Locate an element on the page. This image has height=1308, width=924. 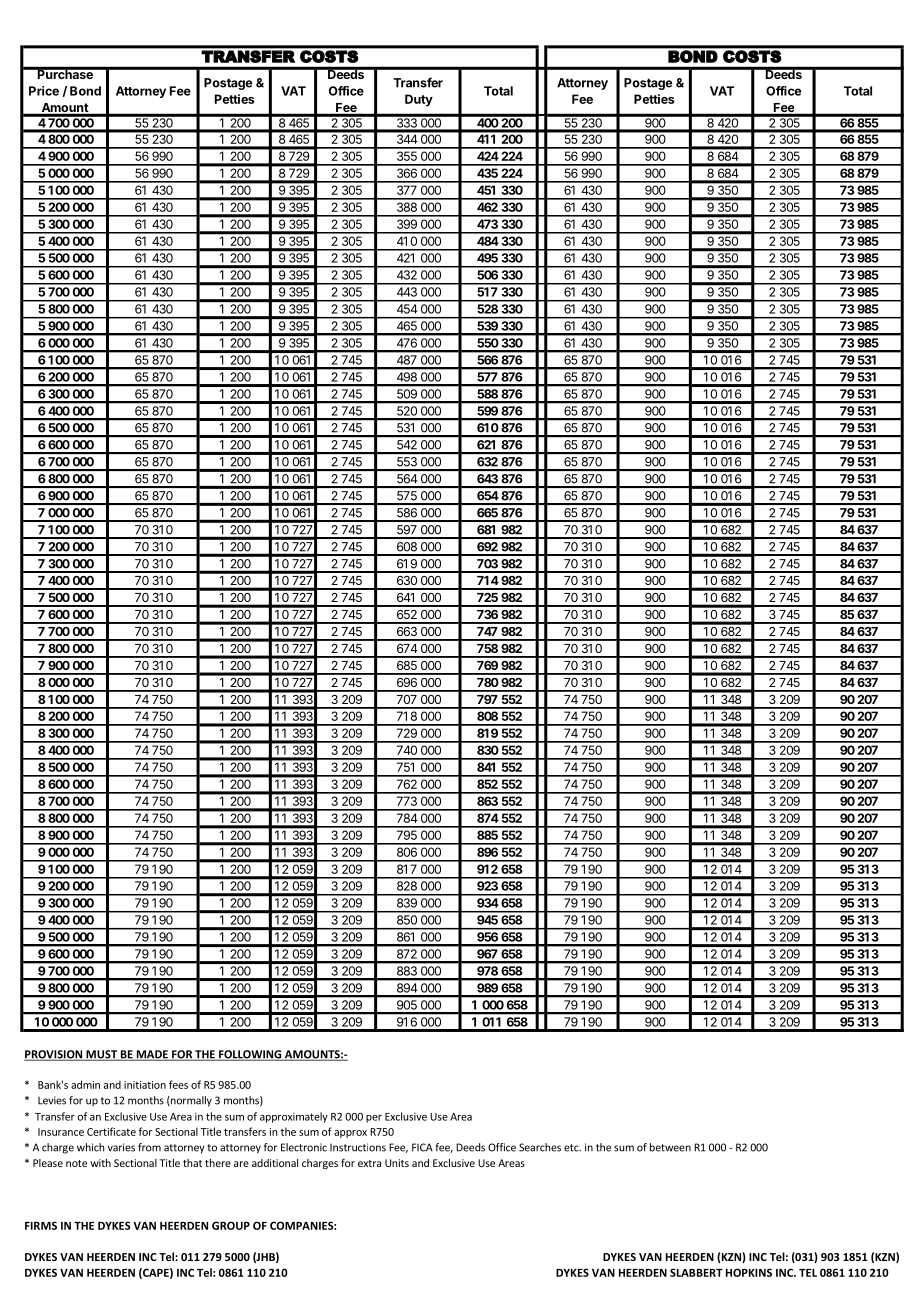
Purchase is located at coordinates (65, 73).
